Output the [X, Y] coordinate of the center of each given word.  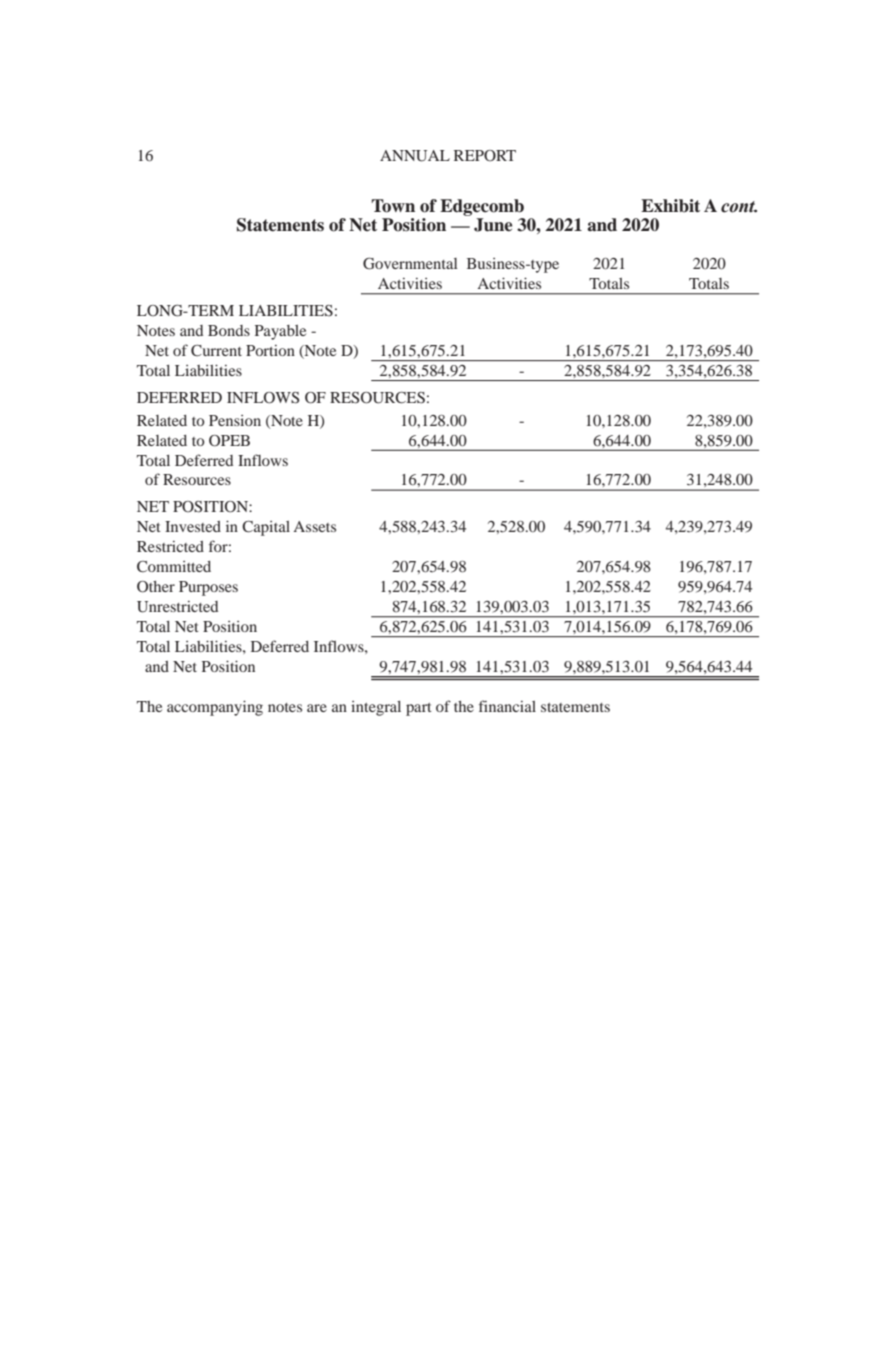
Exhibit [670, 206]
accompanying [215, 708]
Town [393, 206]
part [419, 709]
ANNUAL [415, 156]
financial [507, 706]
